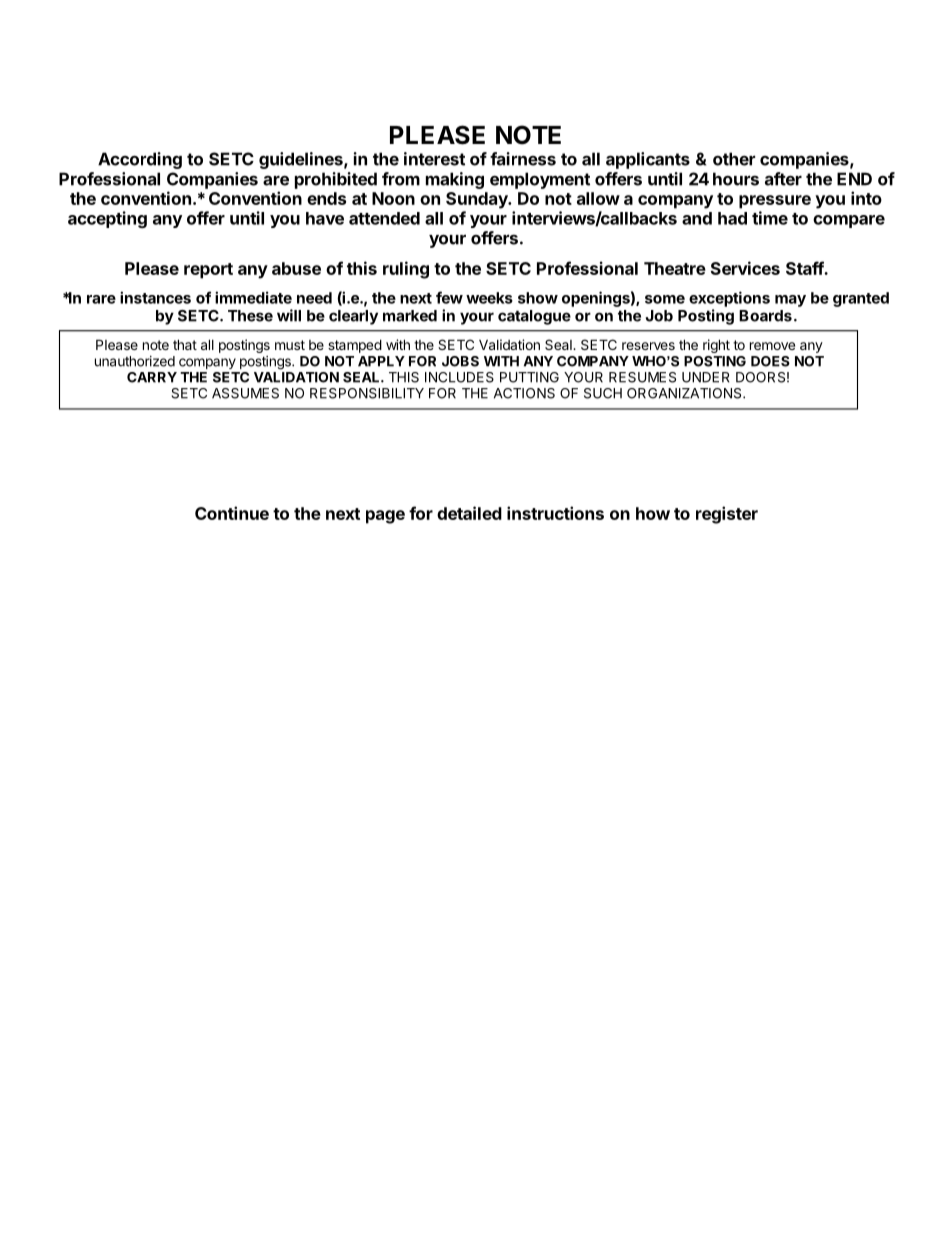  What do you see at coordinates (685, 393) in the page?
I see `ORGANIZATIONS` at bounding box center [685, 393].
